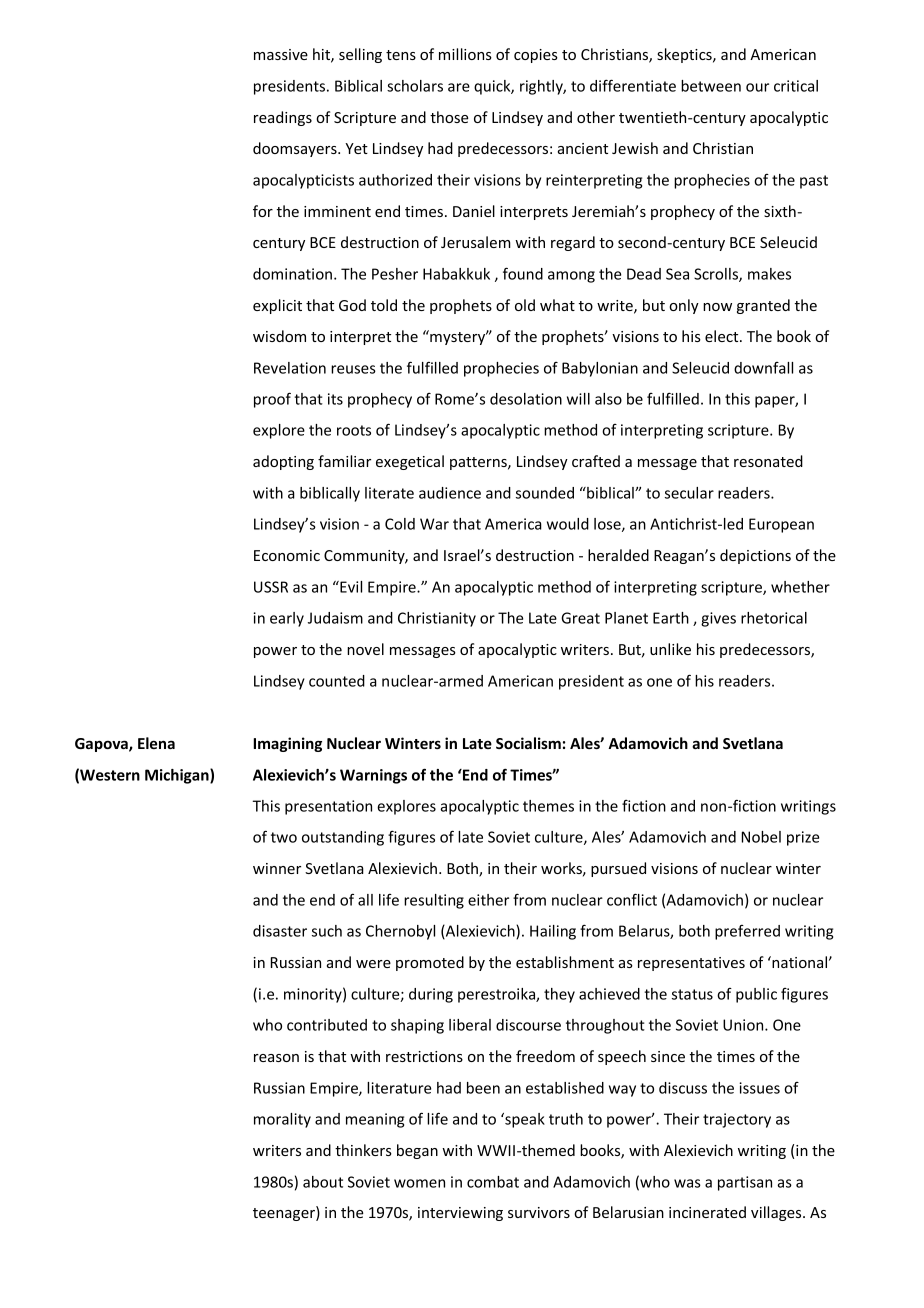  What do you see at coordinates (763, 368) in the screenshot?
I see `downfall` at bounding box center [763, 368].
